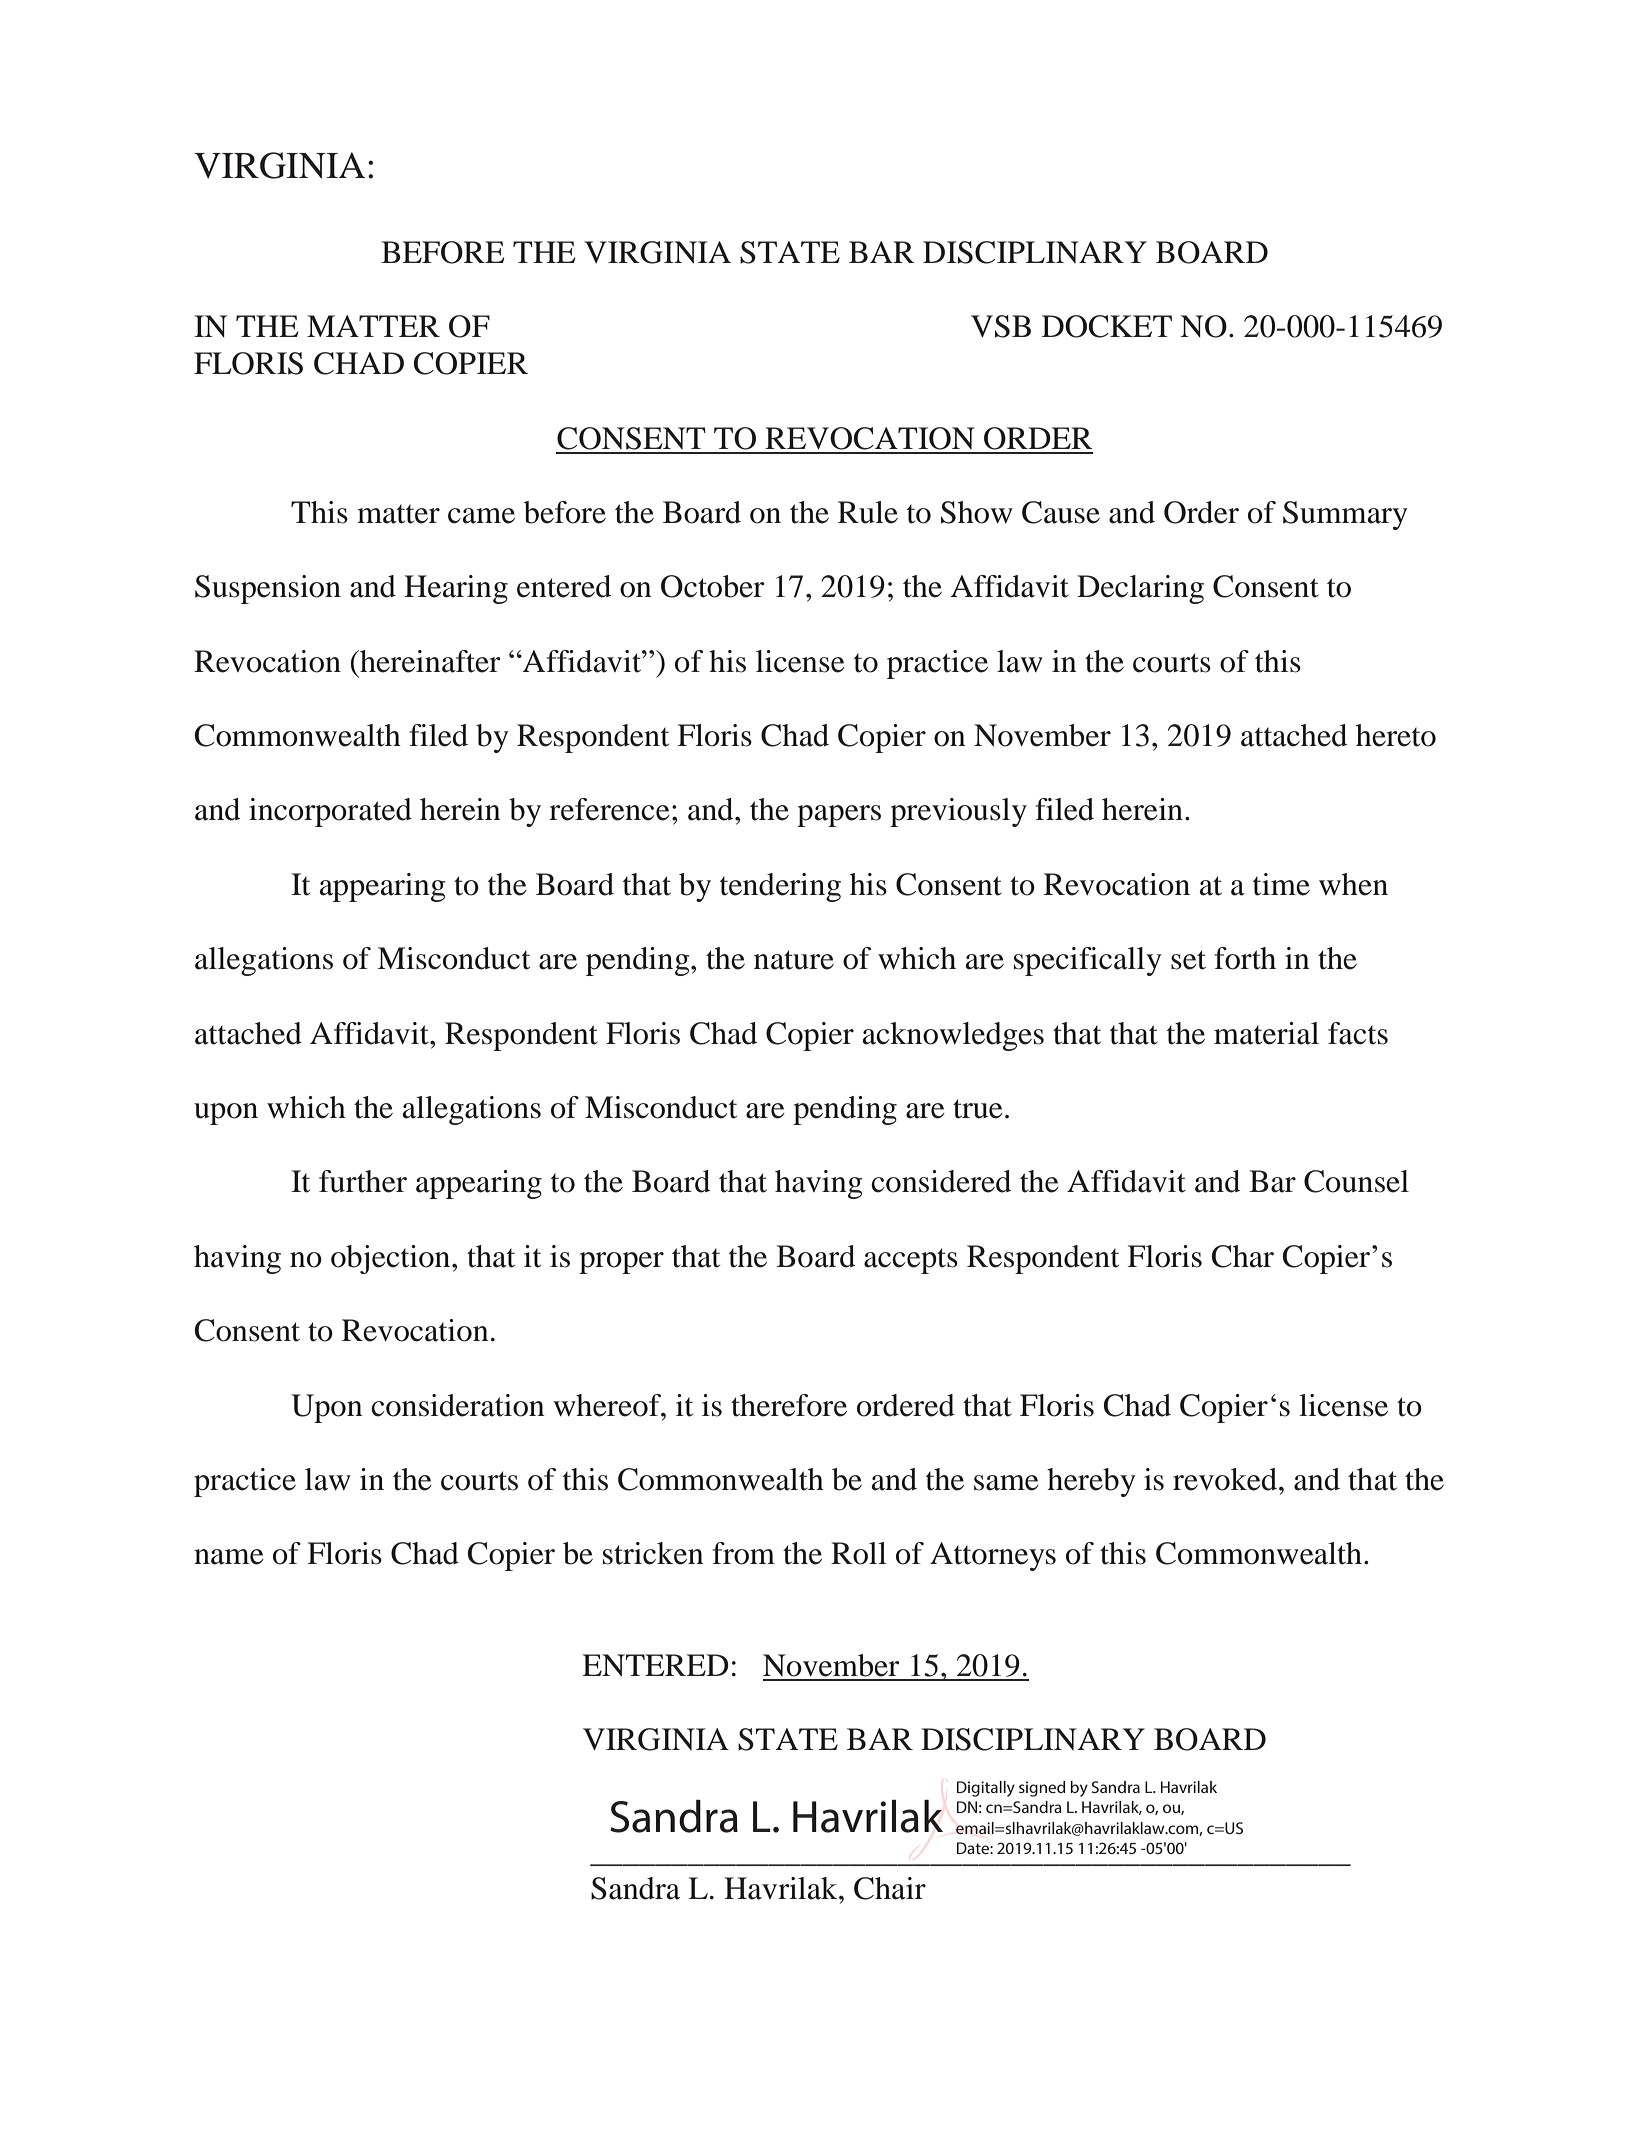  Describe the element at coordinates (330, 812) in the screenshot. I see `incorporated` at that location.
